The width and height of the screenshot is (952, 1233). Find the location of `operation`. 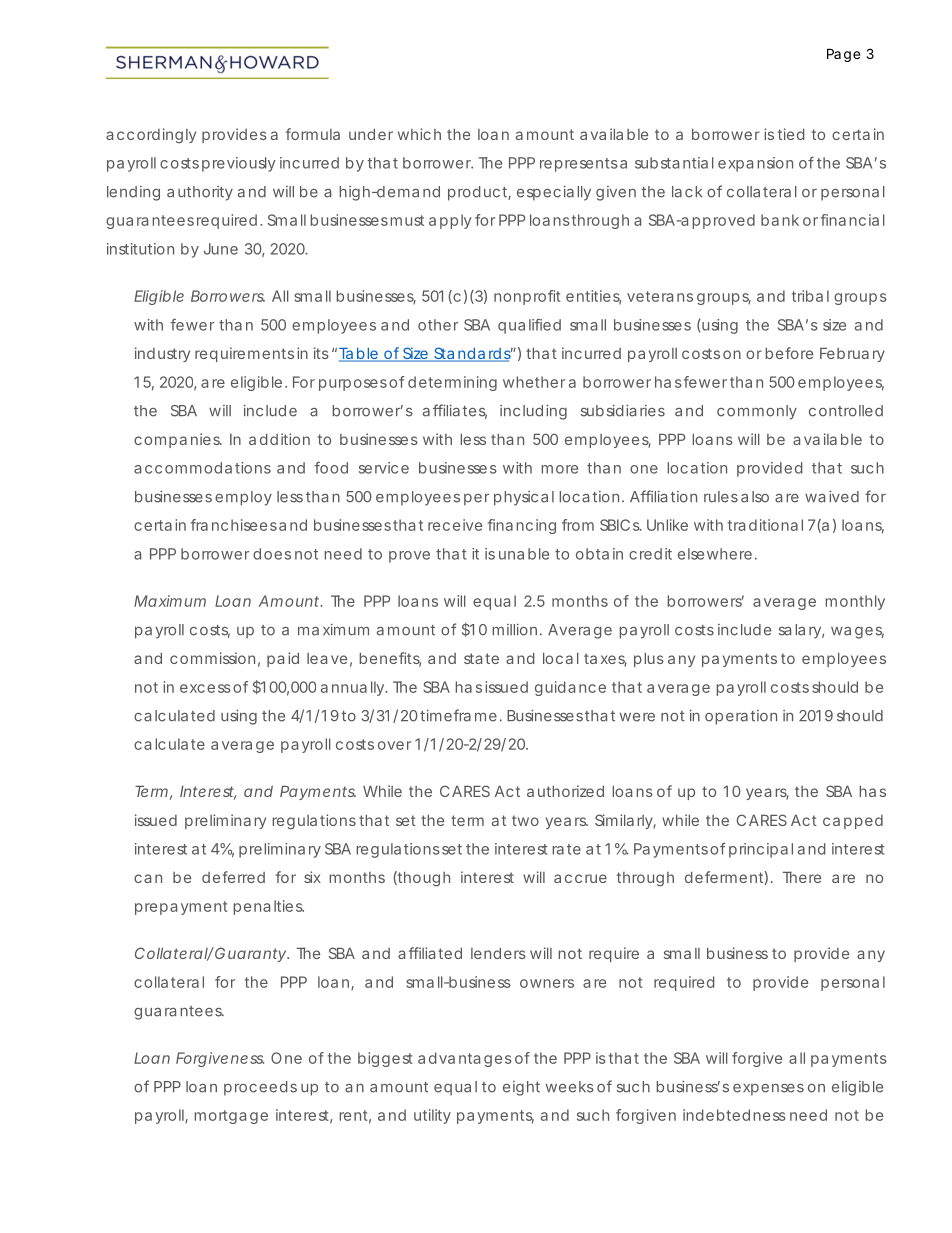

operation is located at coordinates (741, 717).
